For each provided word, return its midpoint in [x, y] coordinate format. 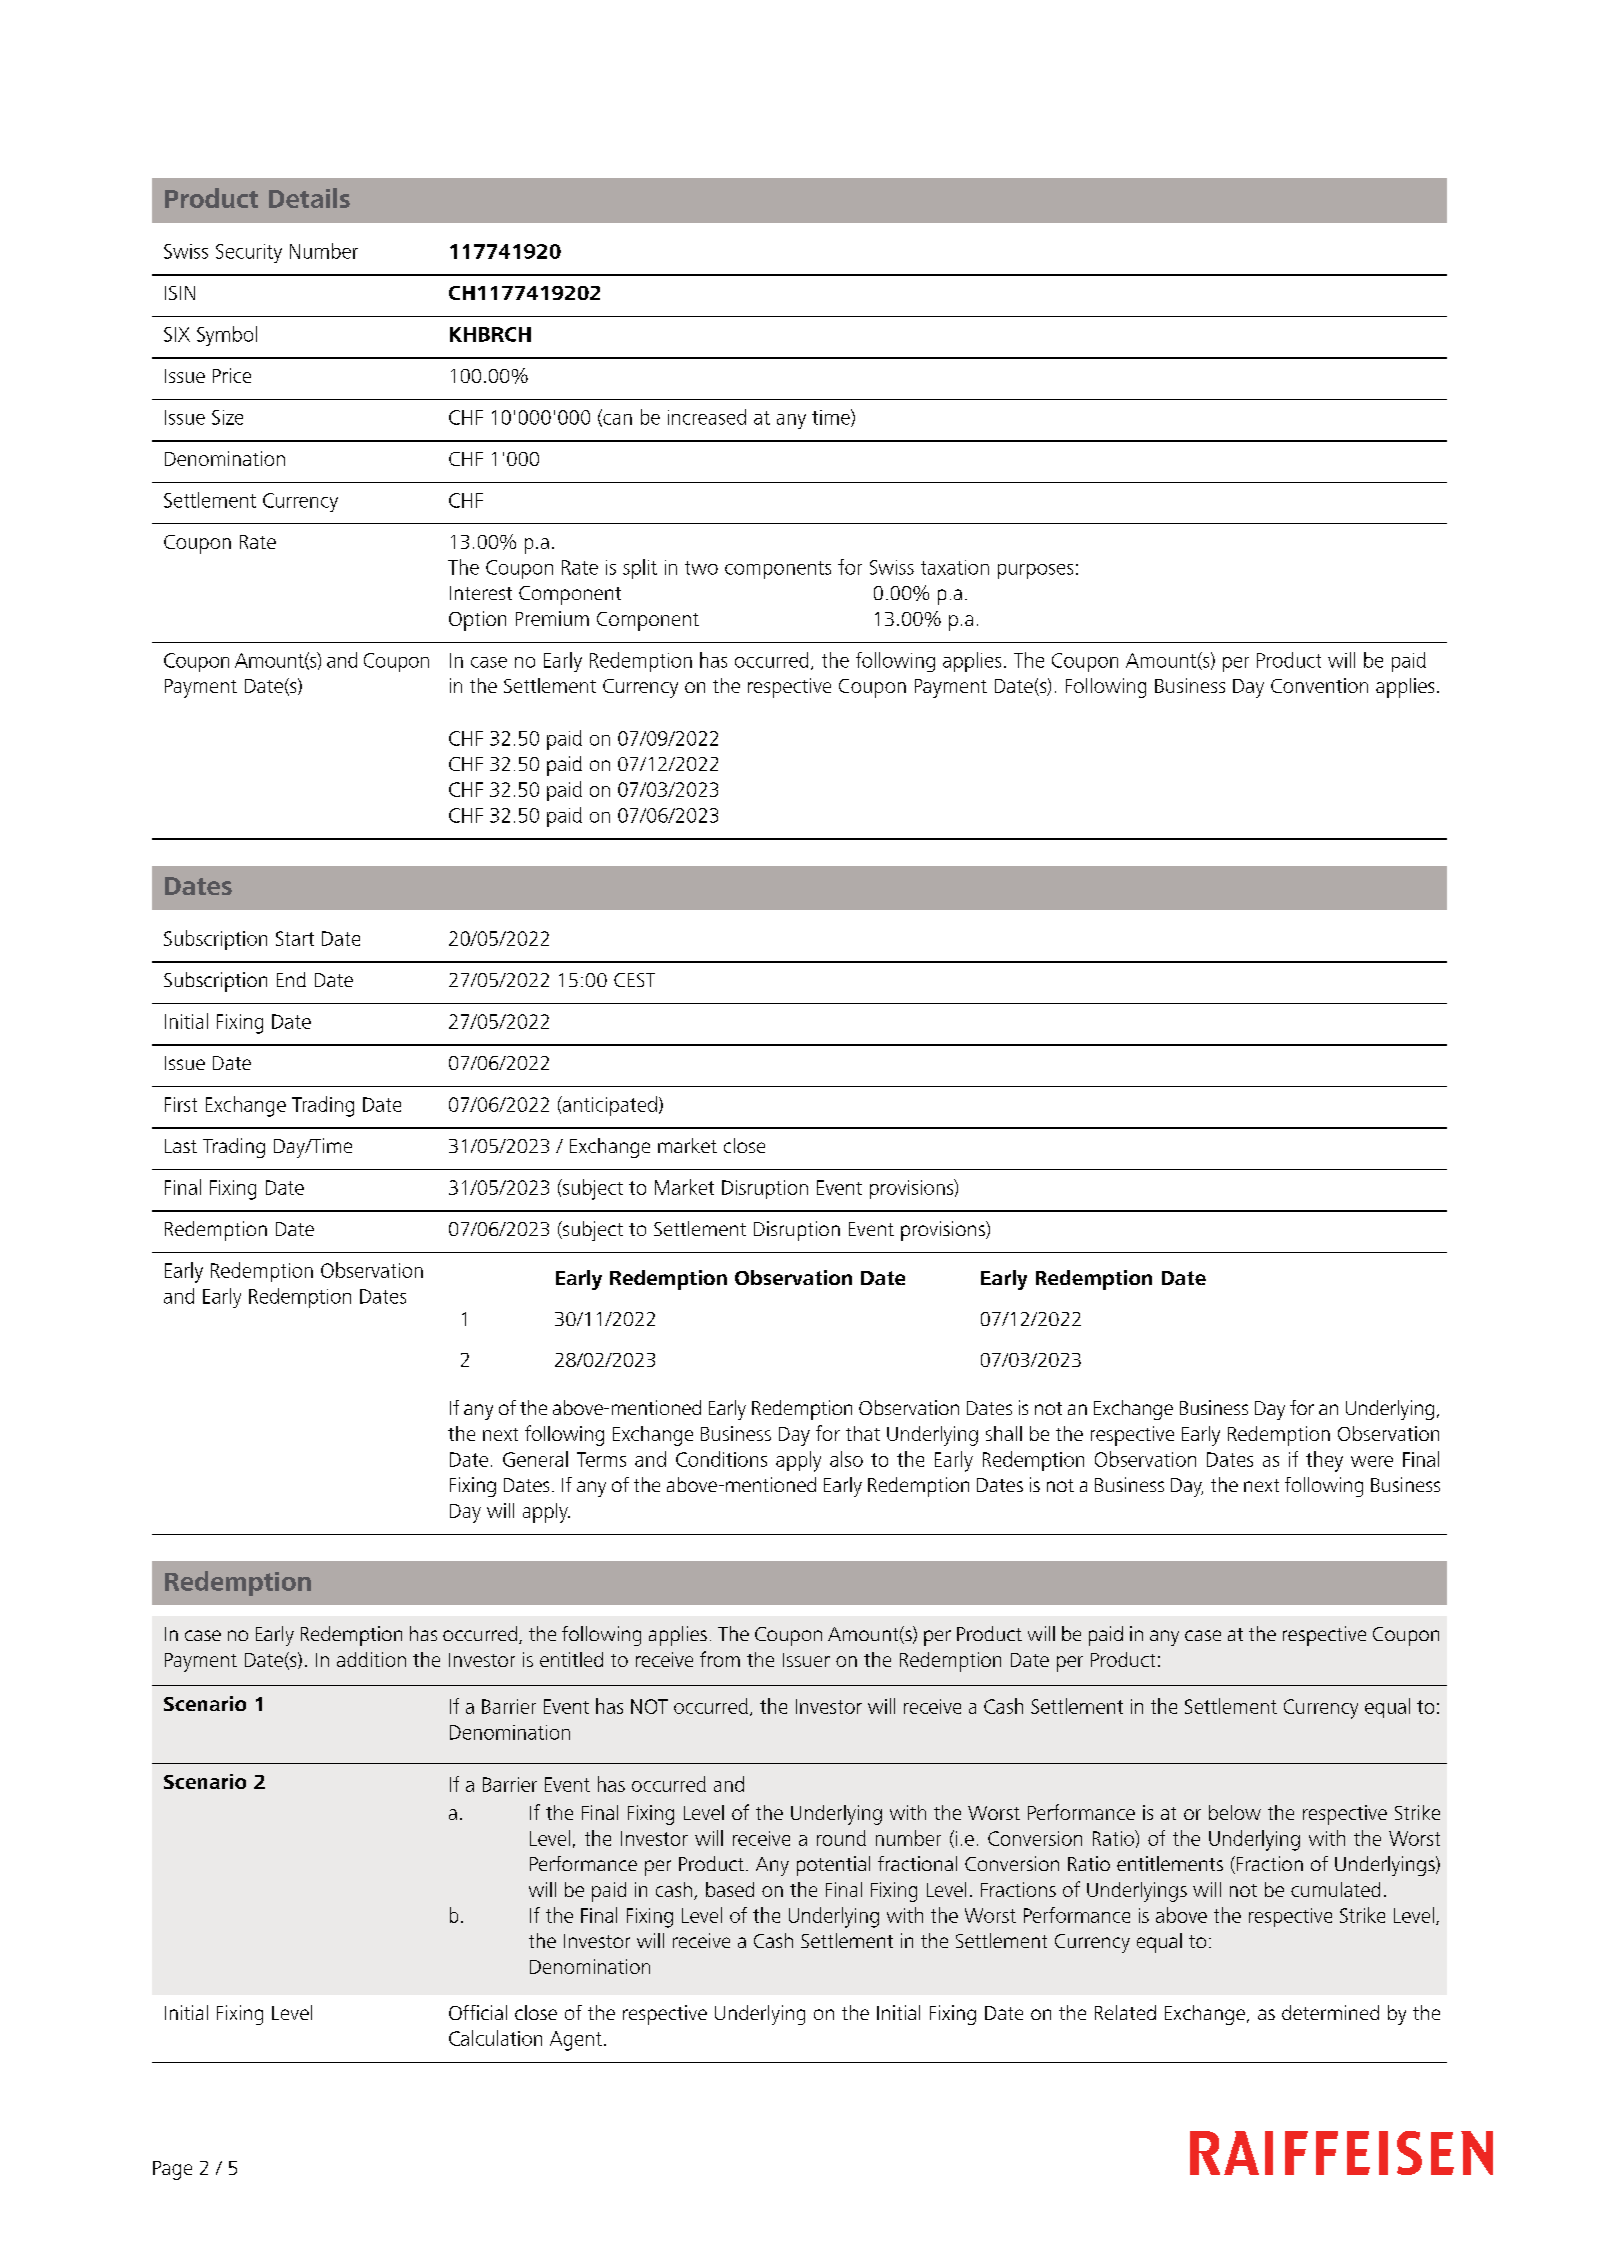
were [1372, 1461]
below [1235, 1812]
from [720, 1659]
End [291, 979]
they [1324, 1461]
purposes [1035, 571]
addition [371, 1659]
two [701, 568]
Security [249, 253]
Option [477, 621]
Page [172, 2170]
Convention [1319, 685]
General [535, 1459]
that [863, 1433]
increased [707, 417]
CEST [634, 980]
